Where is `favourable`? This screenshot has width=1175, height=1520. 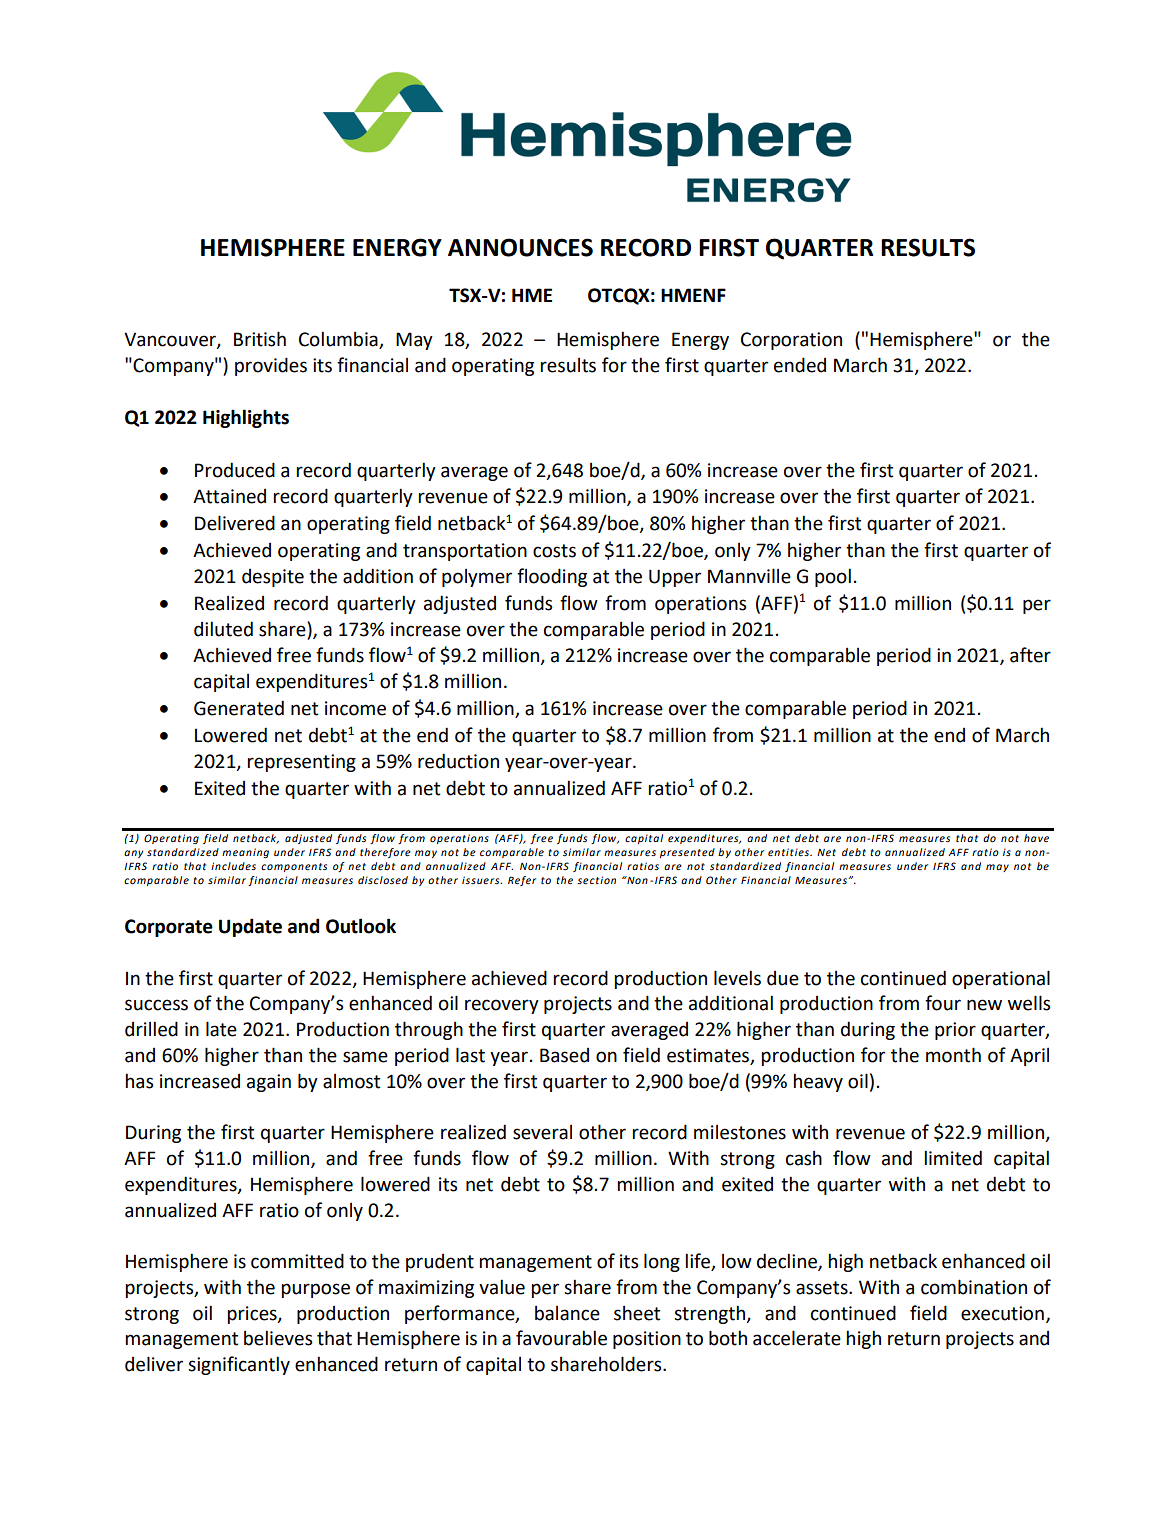
favourable is located at coordinates (561, 1338).
